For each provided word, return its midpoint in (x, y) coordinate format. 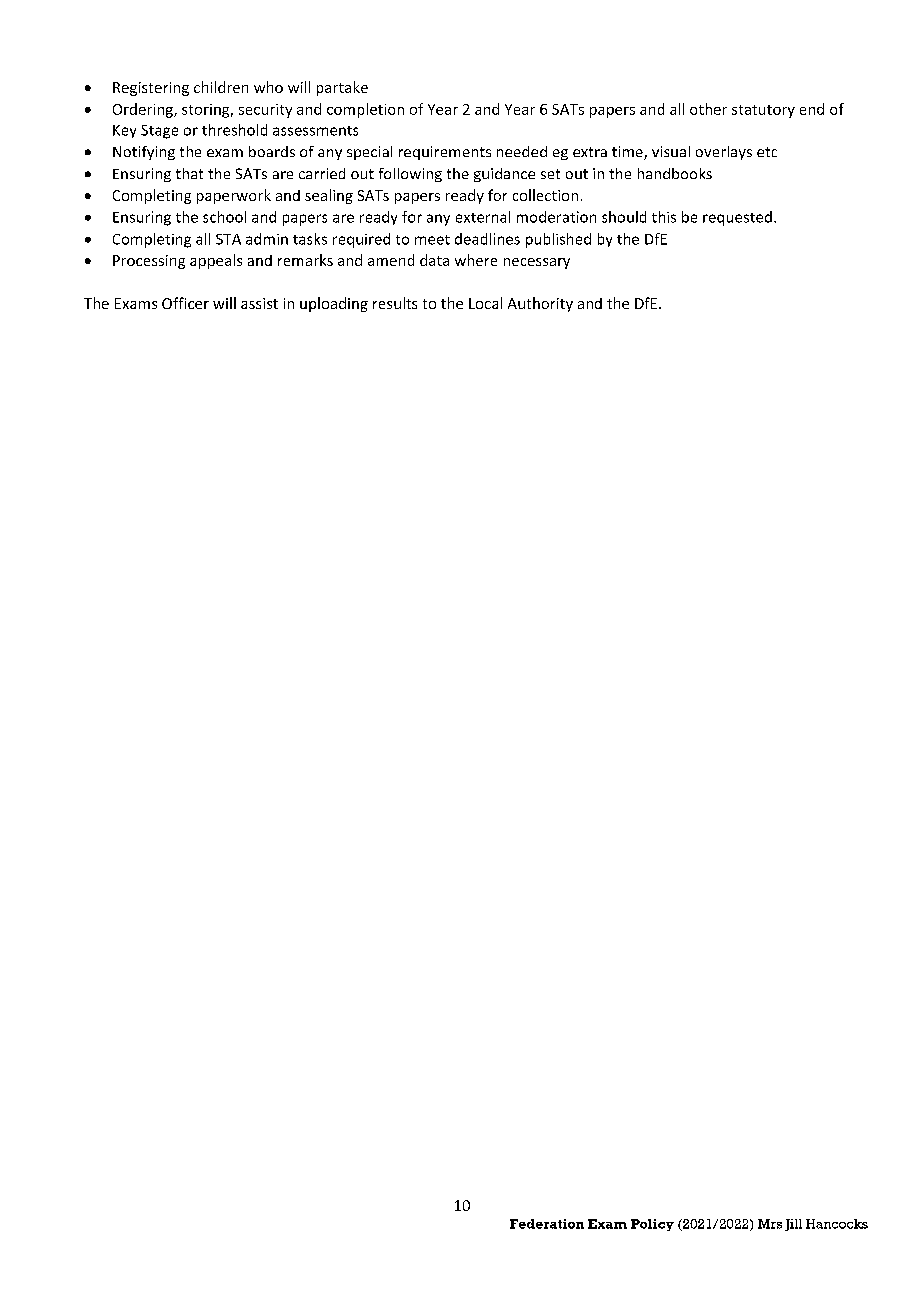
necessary (537, 263)
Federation (547, 1224)
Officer (185, 303)
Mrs (770, 1224)
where (476, 260)
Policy (652, 1225)
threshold (234, 130)
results (395, 303)
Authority (540, 304)
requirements (445, 153)
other (708, 109)
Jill (793, 1225)
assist (259, 303)
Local (485, 303)
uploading (334, 304)
